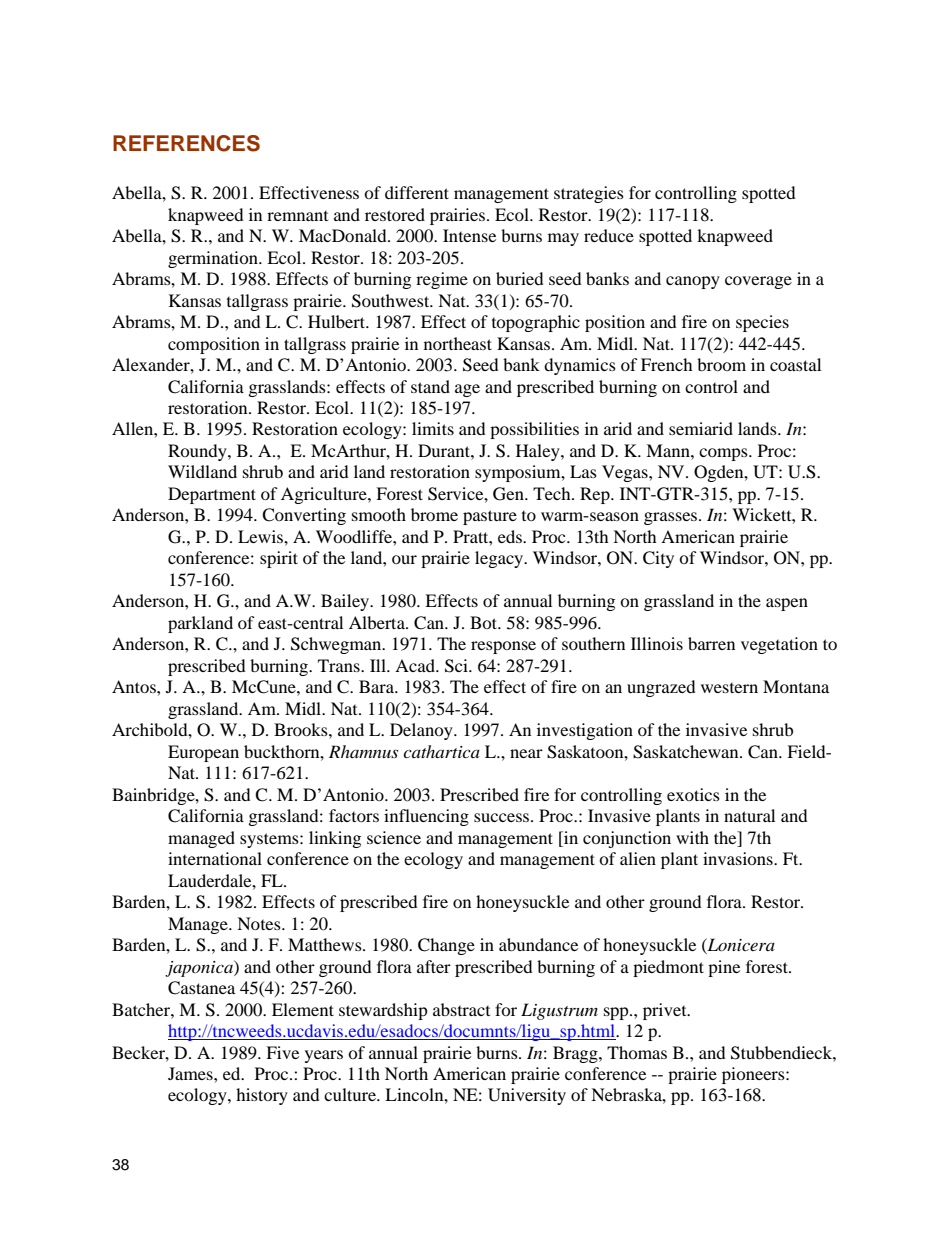 This screenshot has height=1233, width=952. Describe the element at coordinates (203, 753) in the screenshot. I see `European` at that location.
